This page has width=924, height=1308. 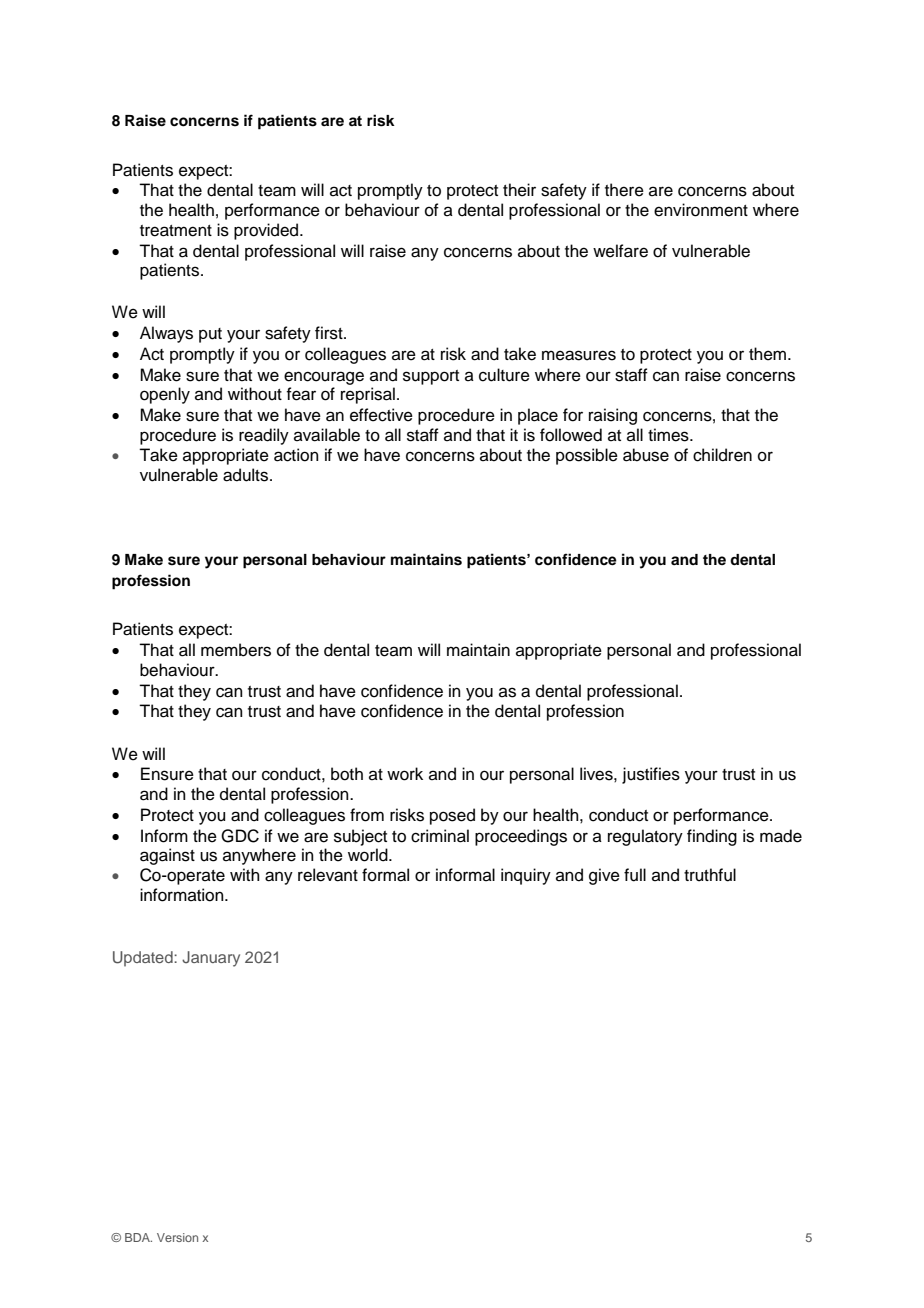 What do you see at coordinates (405, 774) in the page?
I see `work` at bounding box center [405, 774].
